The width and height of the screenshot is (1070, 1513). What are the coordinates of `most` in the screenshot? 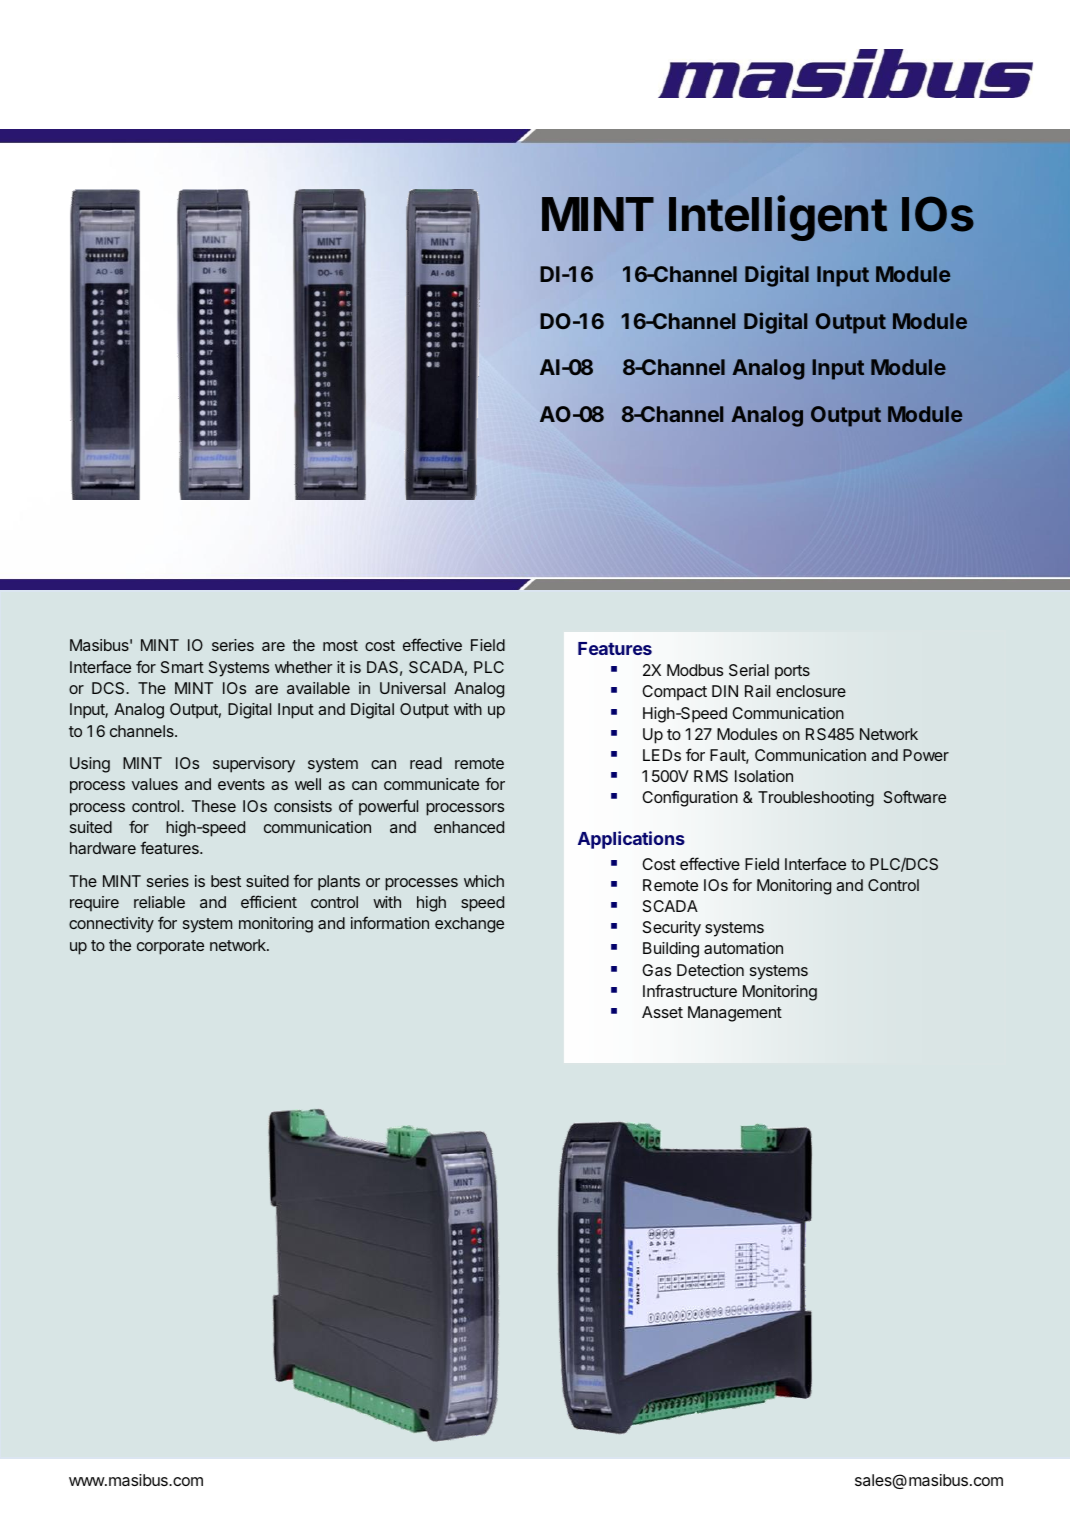 It's located at (340, 645).
